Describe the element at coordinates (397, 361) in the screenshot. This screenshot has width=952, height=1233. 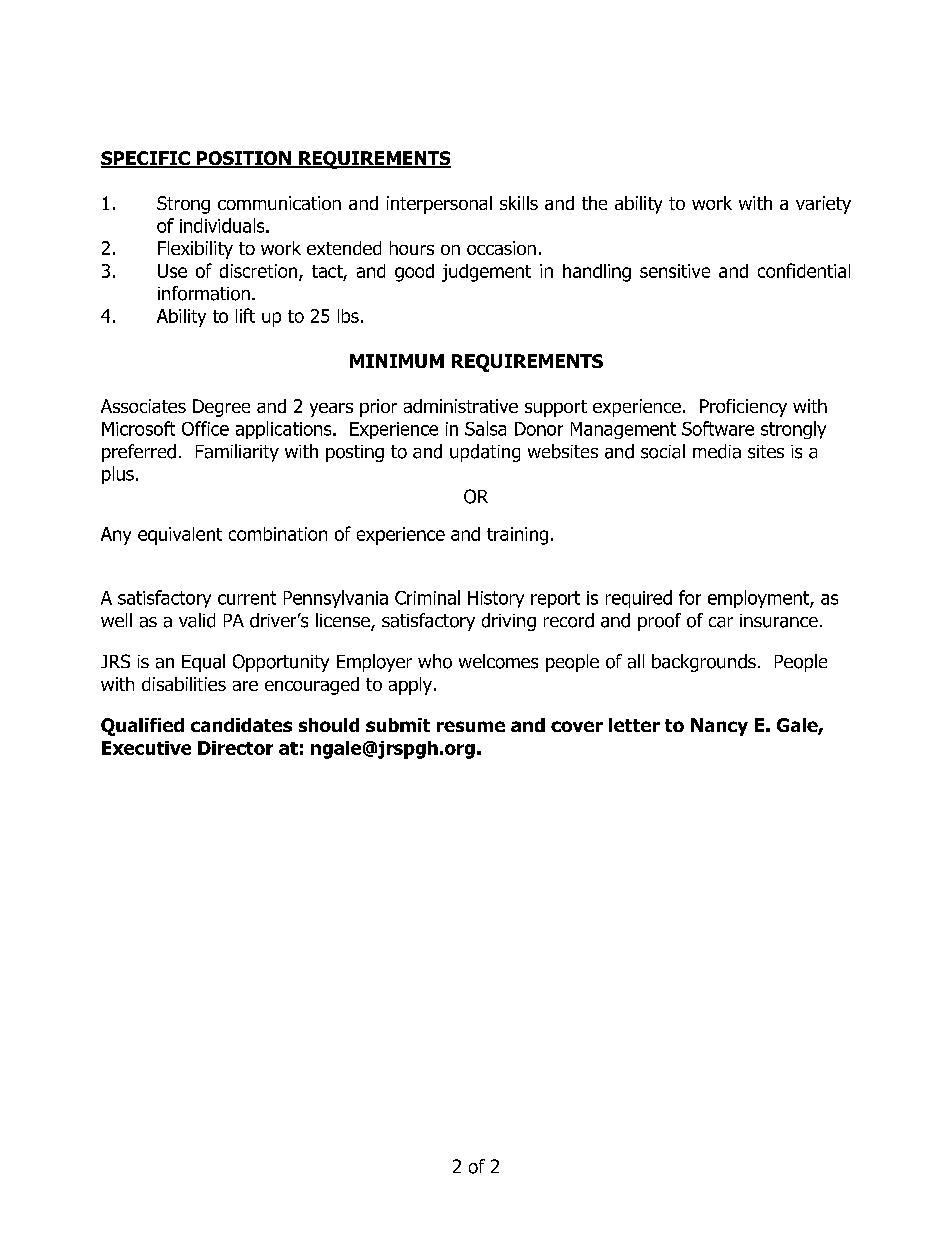
I see `MINIMUM` at that location.
